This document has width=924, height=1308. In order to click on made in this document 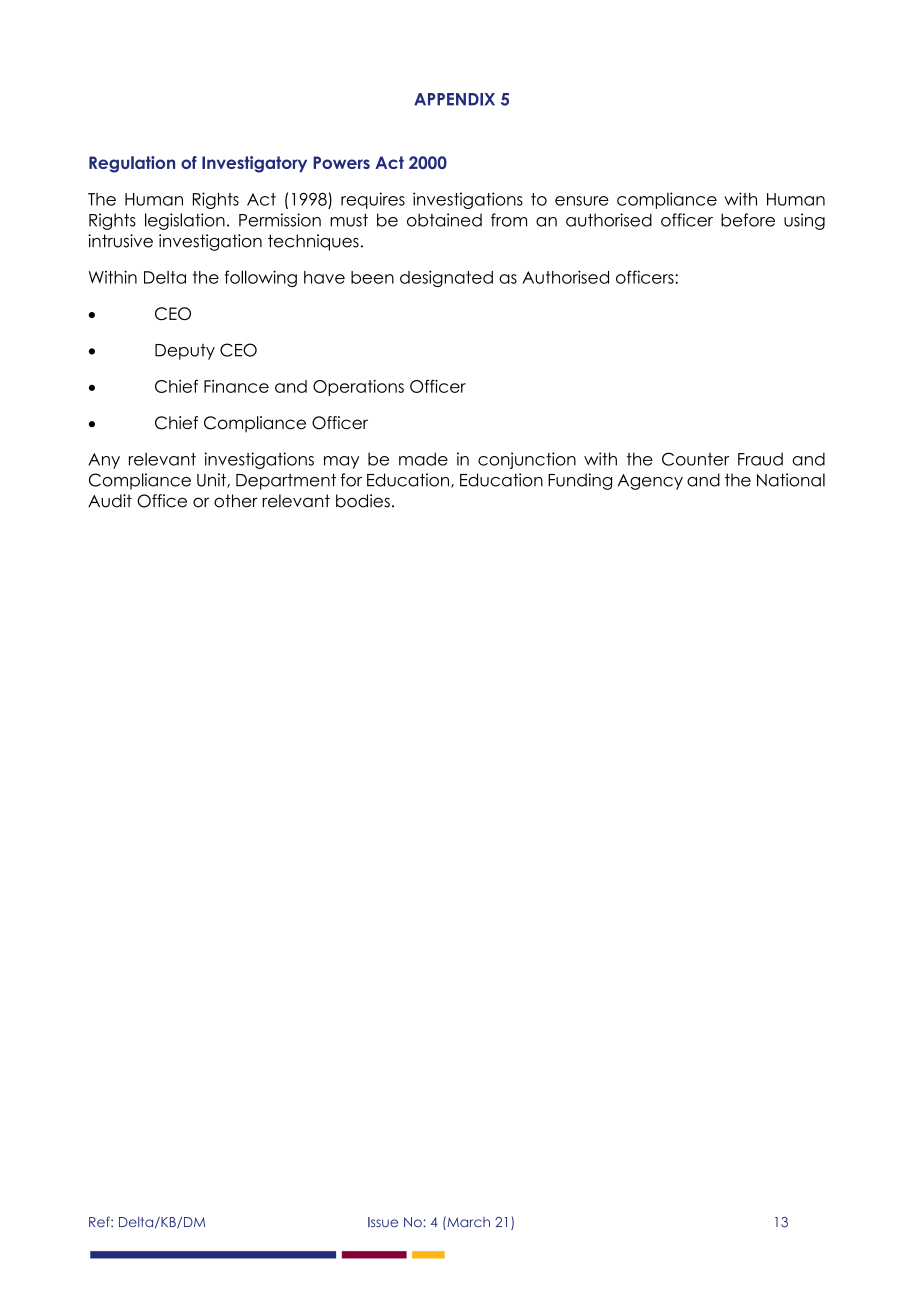, I will do `click(423, 459)`.
